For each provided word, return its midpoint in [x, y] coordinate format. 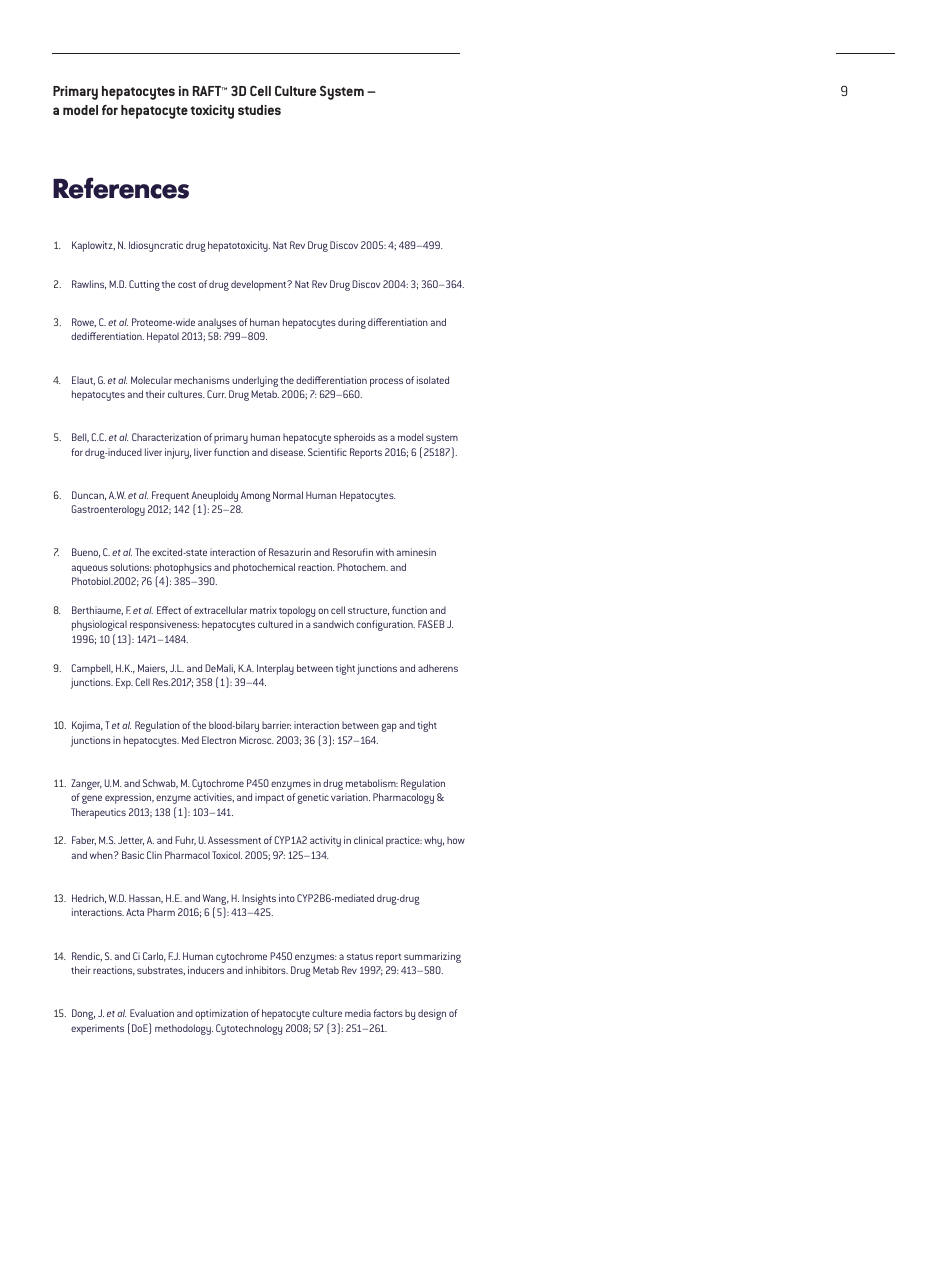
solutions [130, 567]
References [121, 188]
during [352, 323]
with [385, 552]
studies [259, 110]
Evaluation [152, 1013]
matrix [263, 610]
